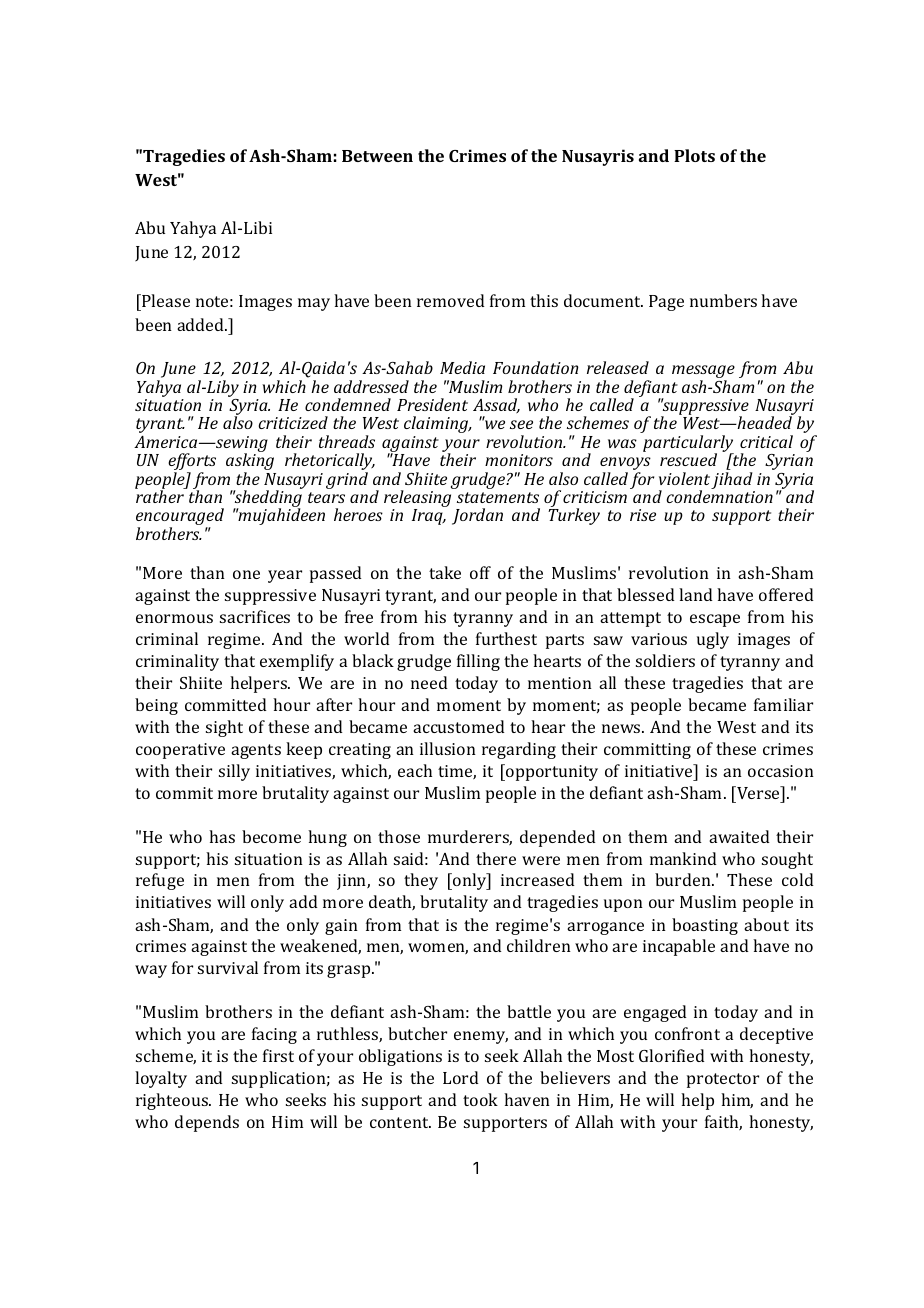  What do you see at coordinates (758, 792) in the document?
I see `Verse` at bounding box center [758, 792].
